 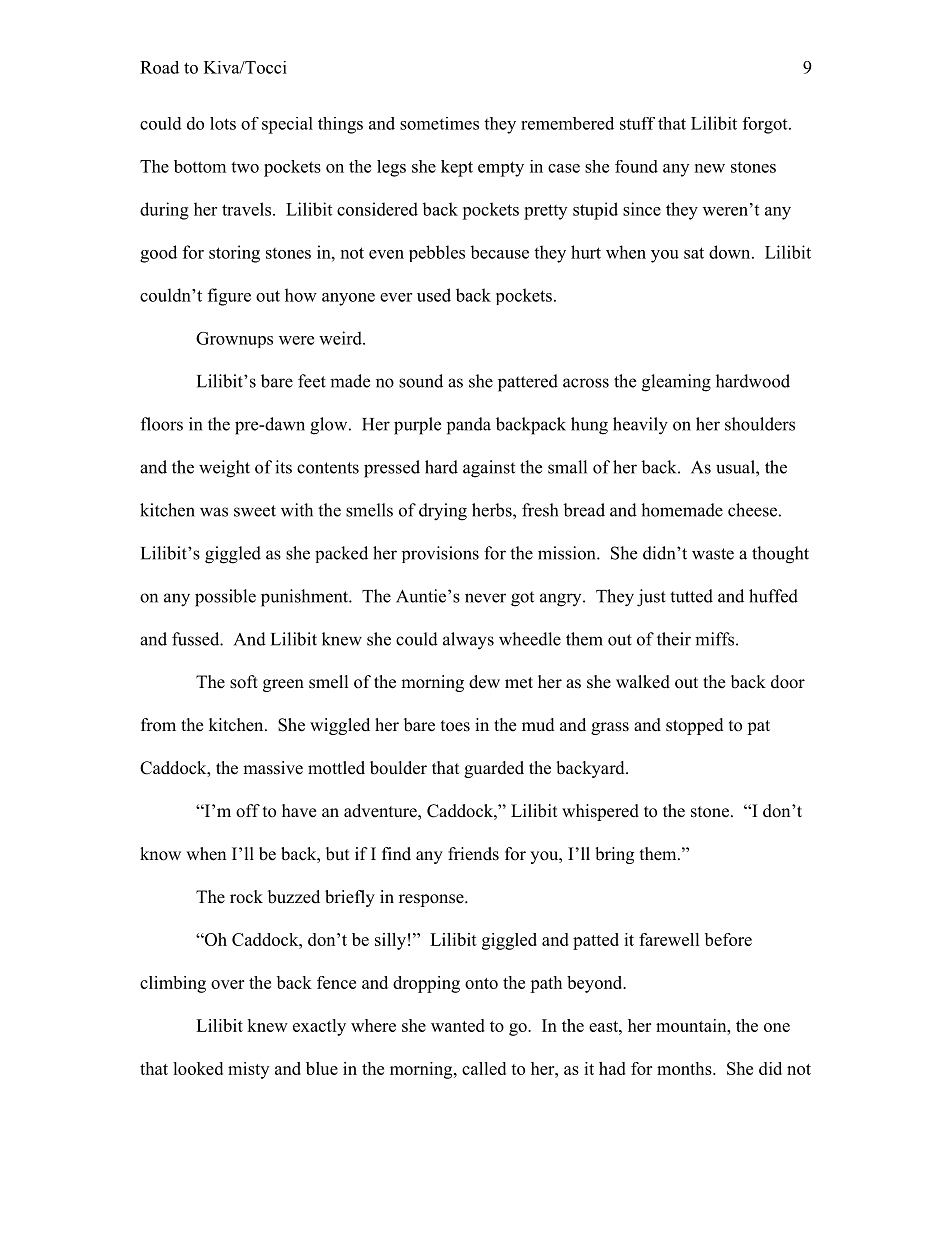 What do you see at coordinates (248, 1070) in the document?
I see `misty` at bounding box center [248, 1070].
